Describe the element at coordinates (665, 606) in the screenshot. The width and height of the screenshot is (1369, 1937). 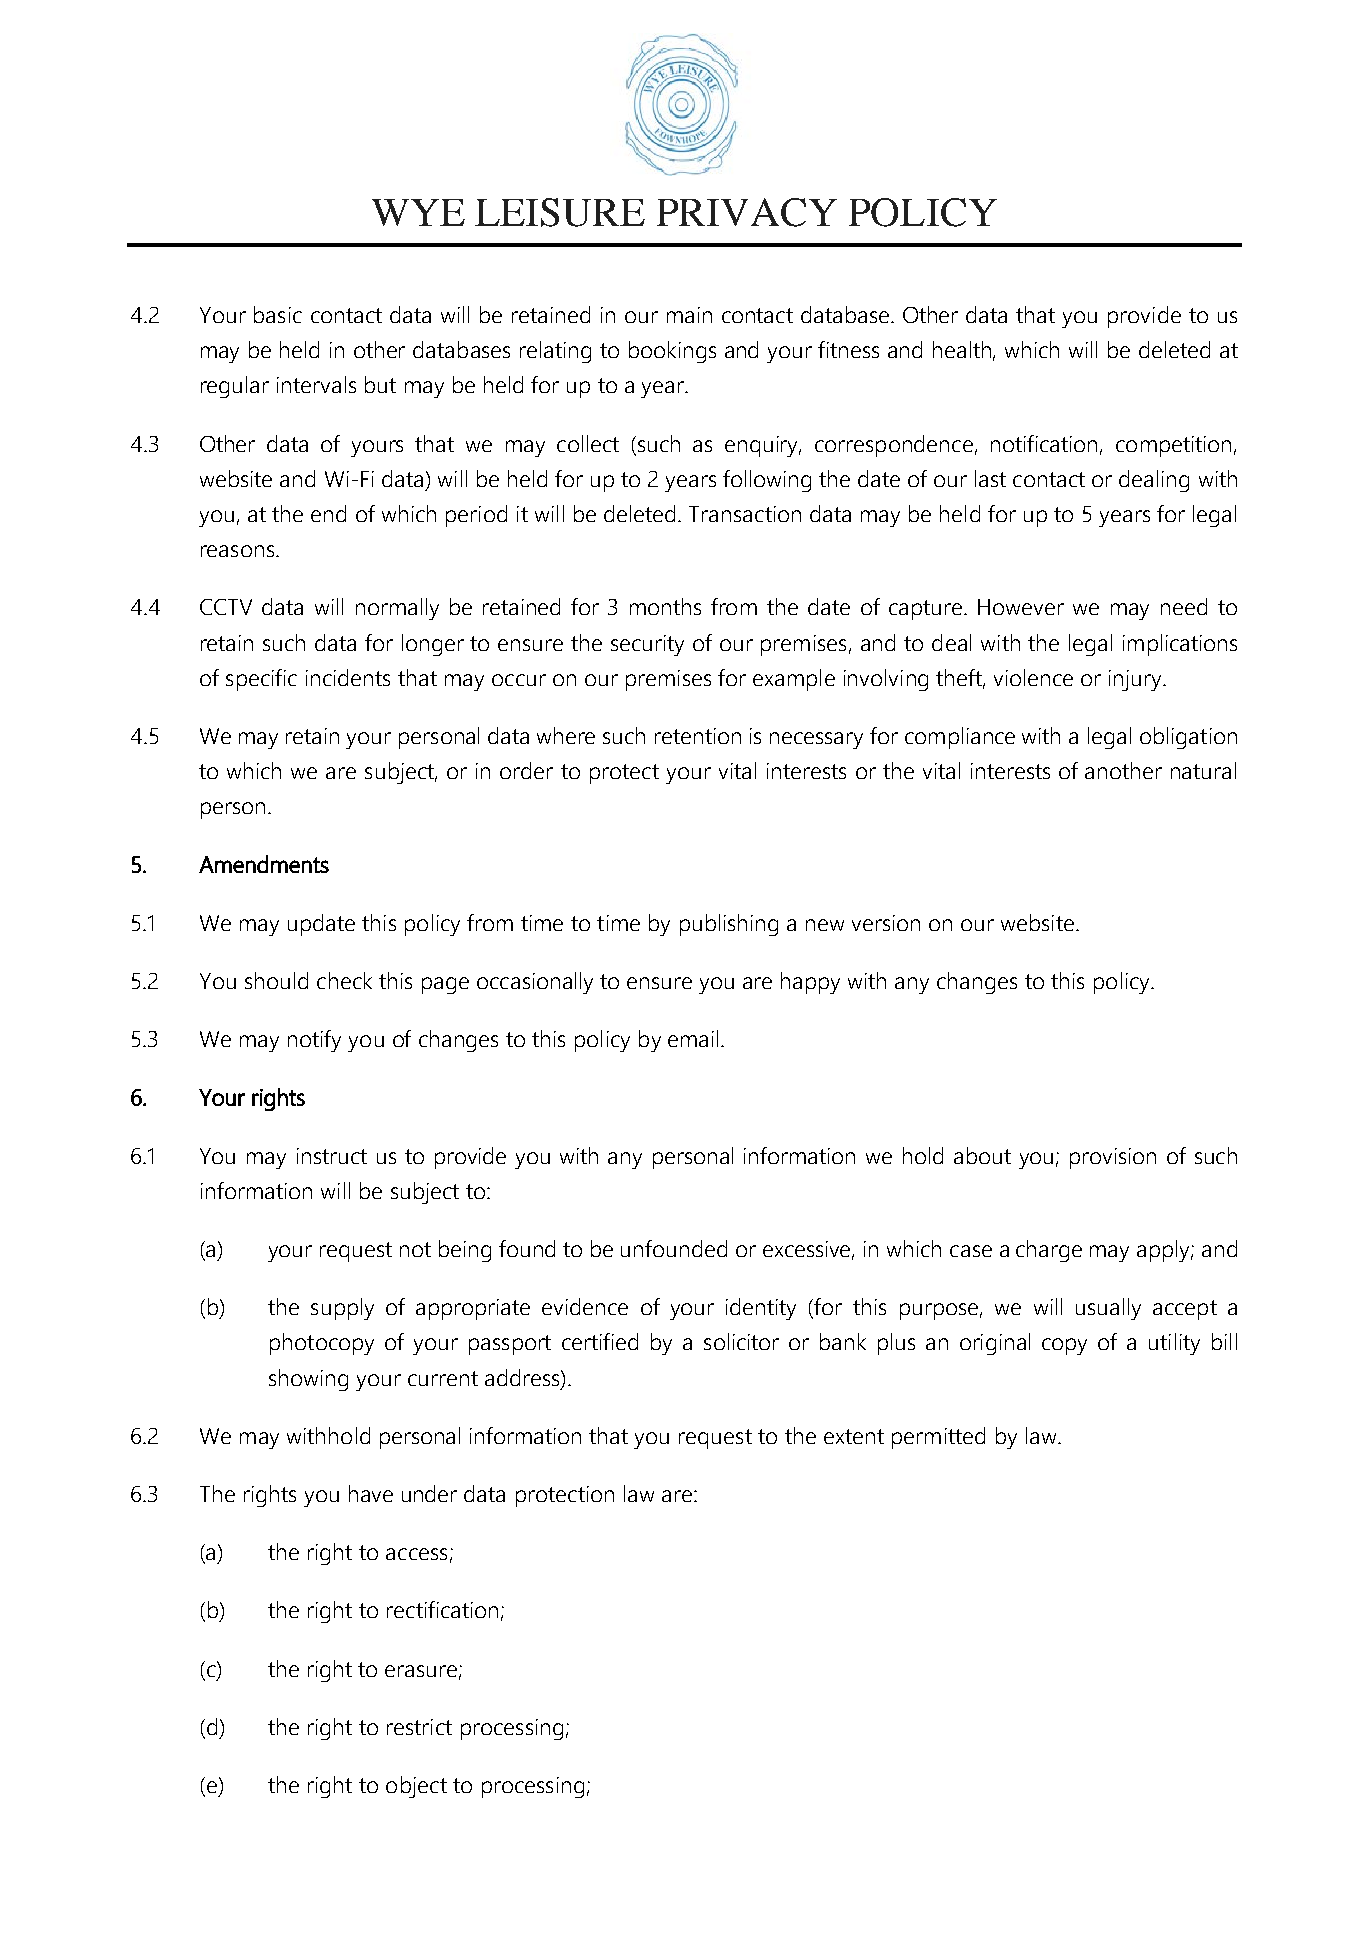
I see `months` at that location.
